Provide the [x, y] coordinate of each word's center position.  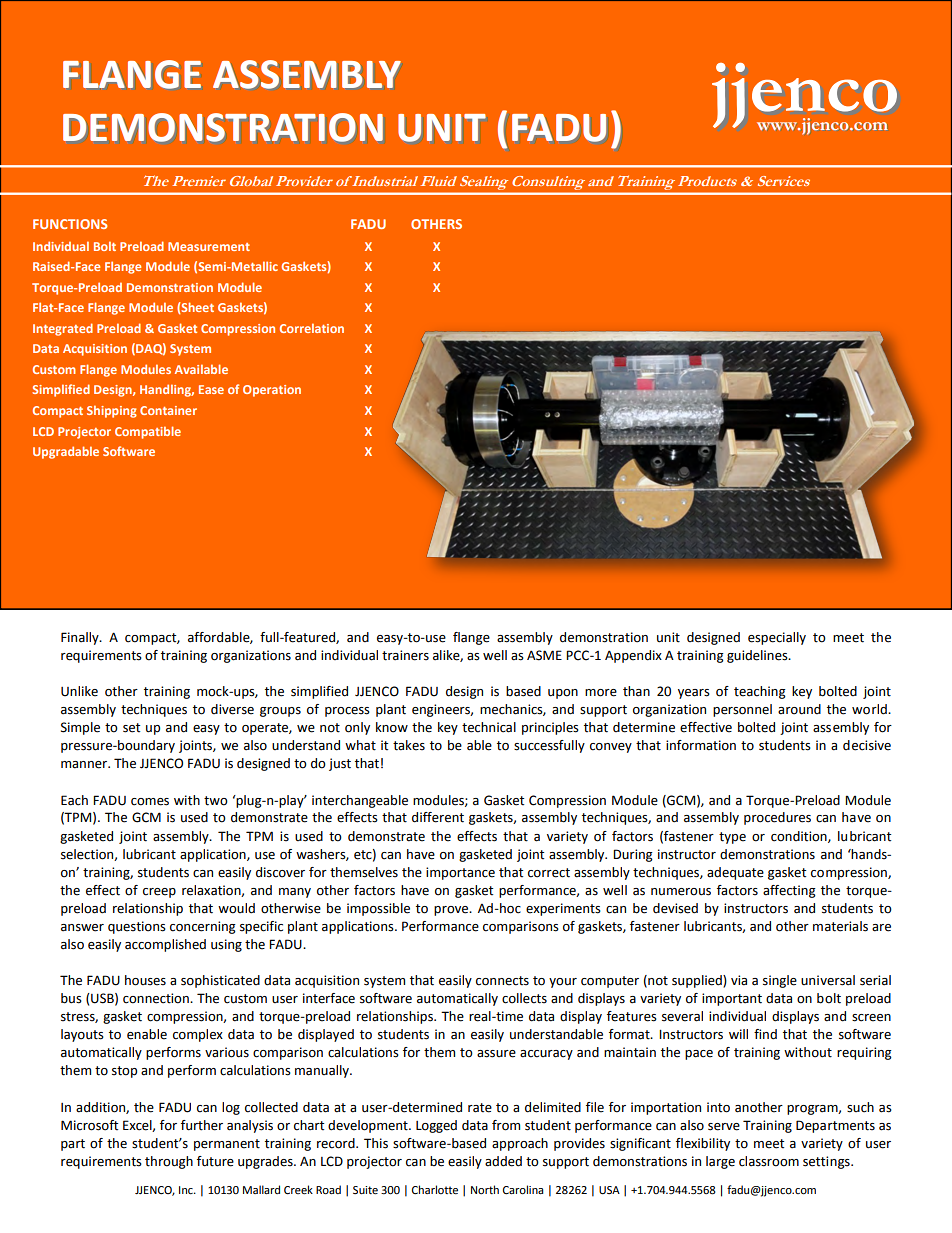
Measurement [209, 246]
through [169, 1162]
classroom [769, 1161]
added [503, 1161]
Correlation [312, 328]
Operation [272, 391]
